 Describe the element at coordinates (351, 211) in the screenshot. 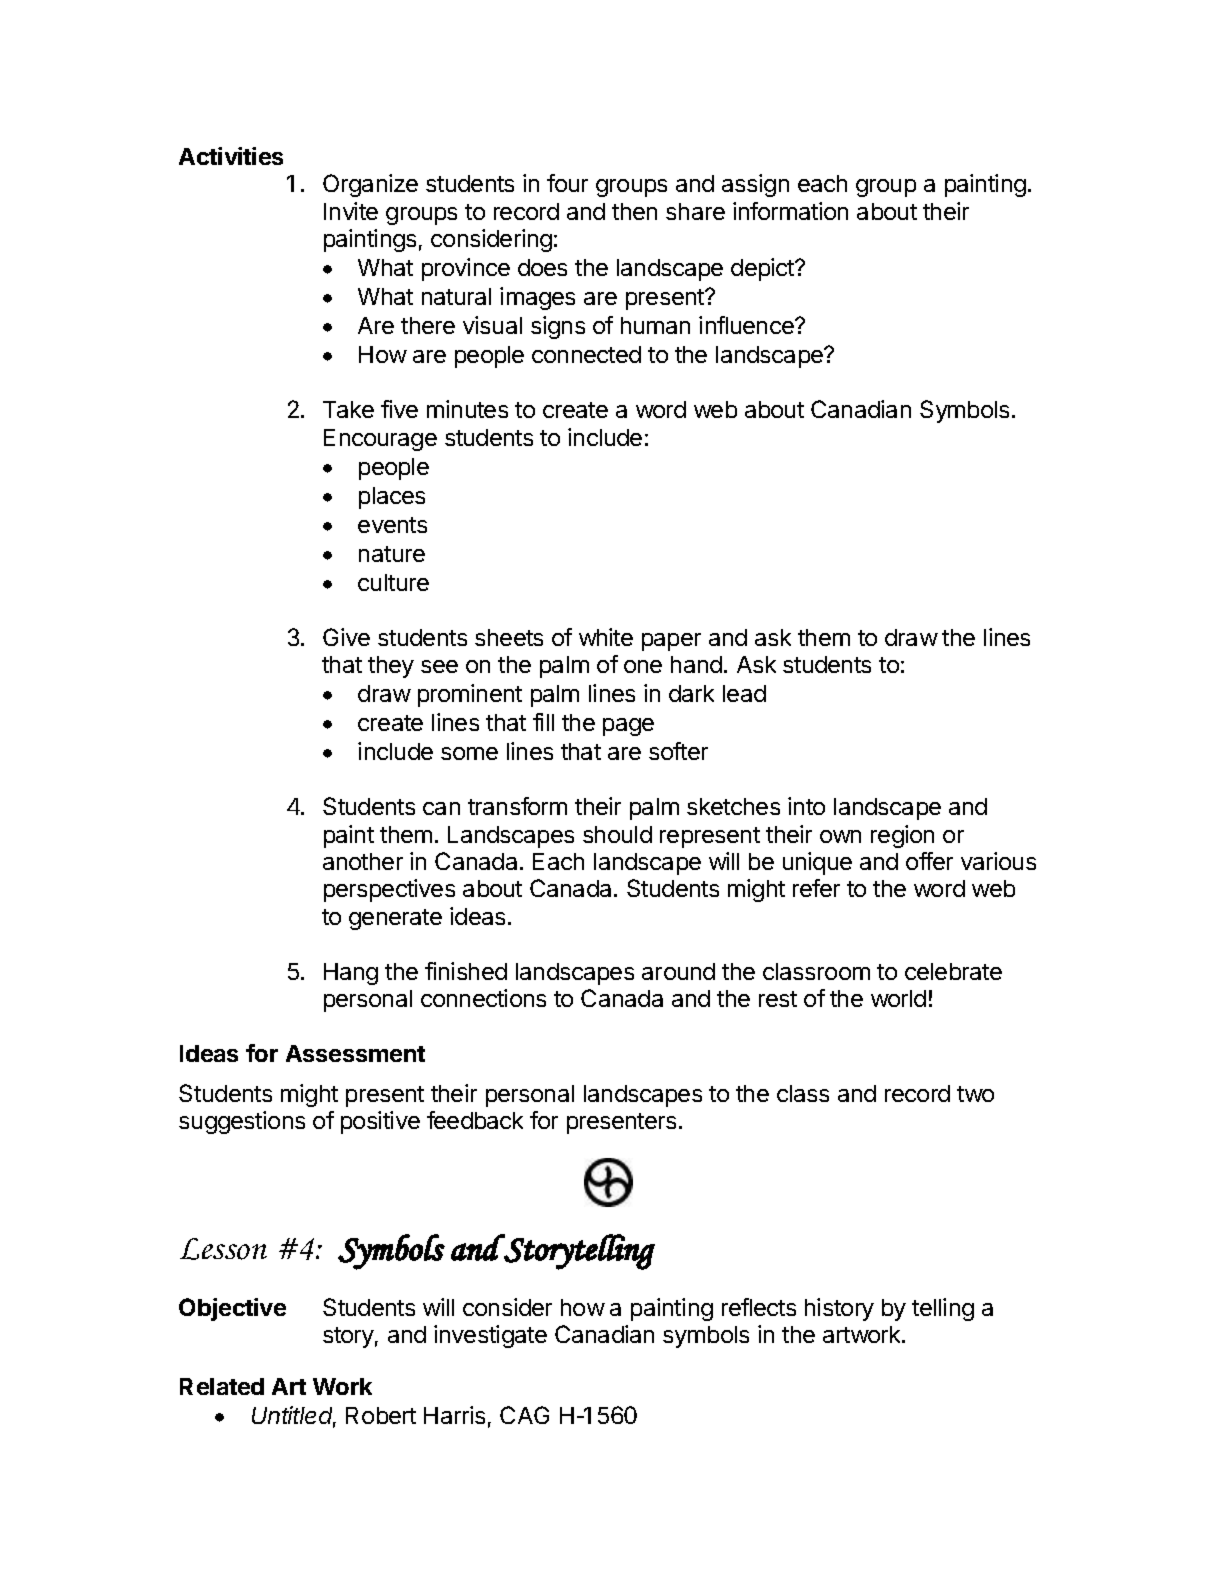

I see `Invite` at that location.
